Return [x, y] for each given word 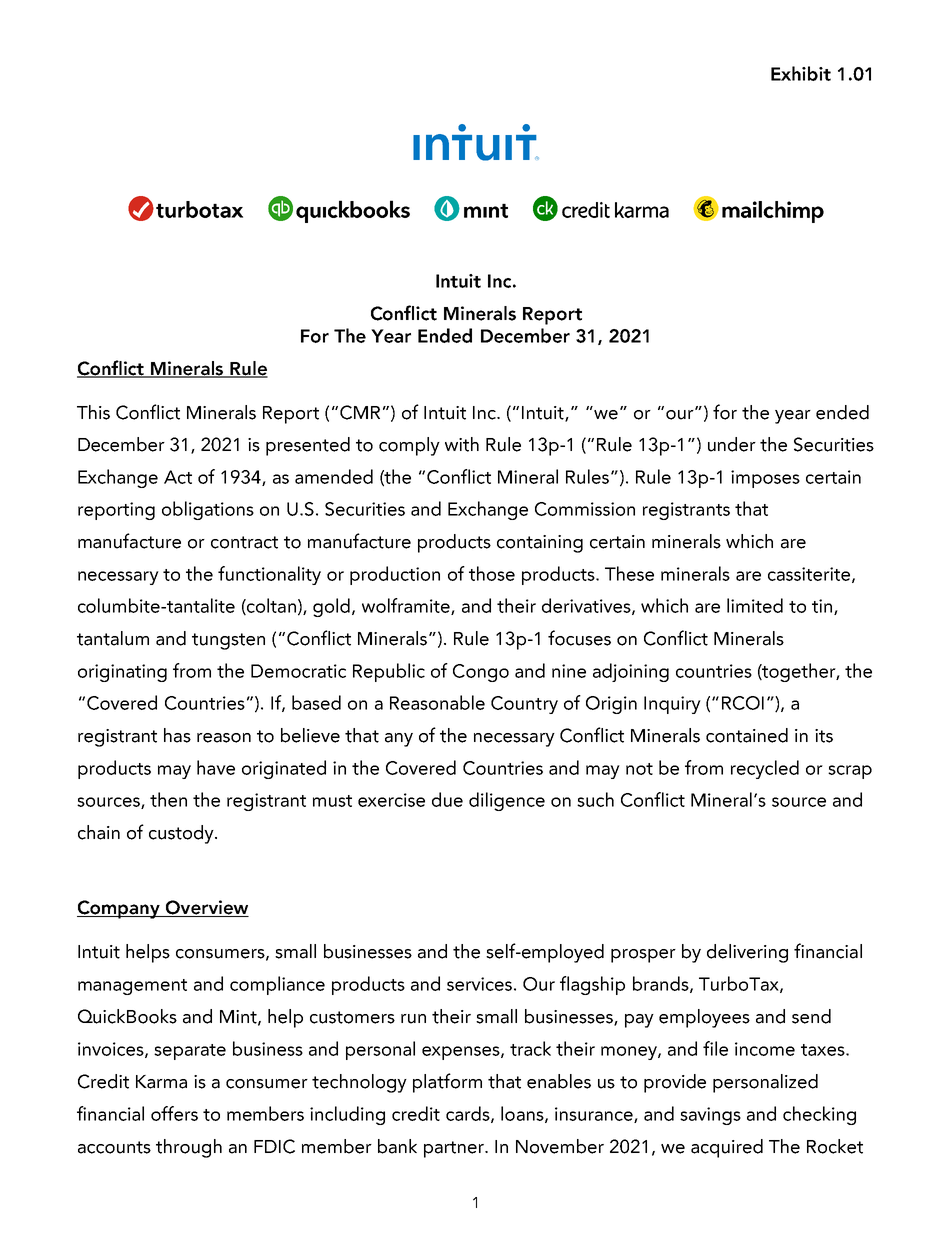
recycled [765, 769]
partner [455, 1149]
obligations [208, 510]
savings [710, 1116]
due [447, 799]
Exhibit [801, 73]
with [462, 444]
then [168, 799]
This [93, 412]
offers [174, 1113]
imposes [765, 479]
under [732, 444]
